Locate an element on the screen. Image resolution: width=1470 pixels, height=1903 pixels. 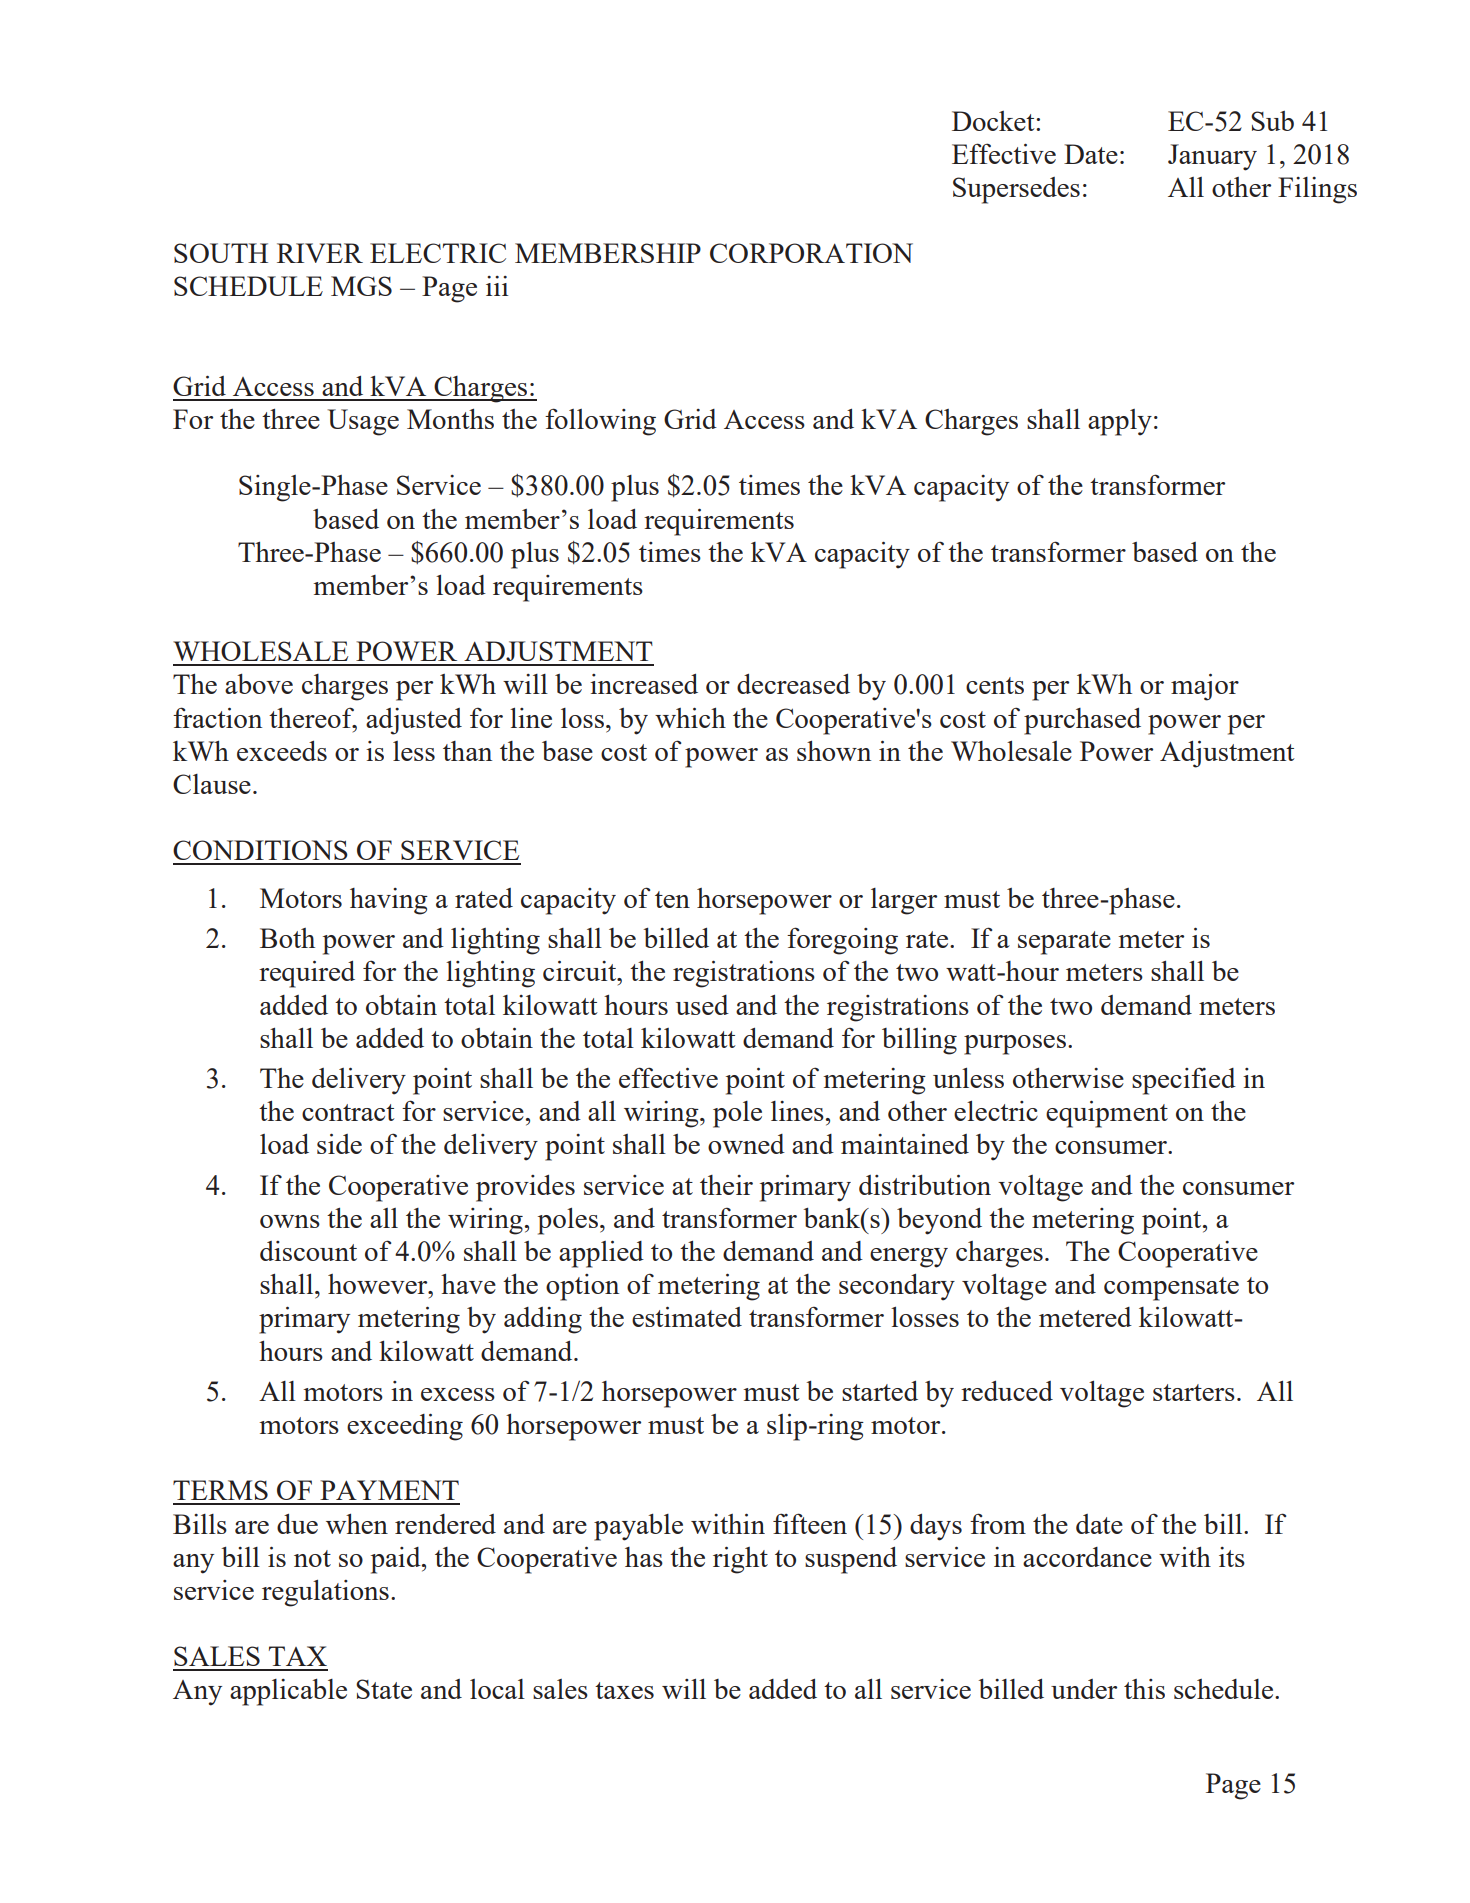
specified is located at coordinates (1184, 1081).
